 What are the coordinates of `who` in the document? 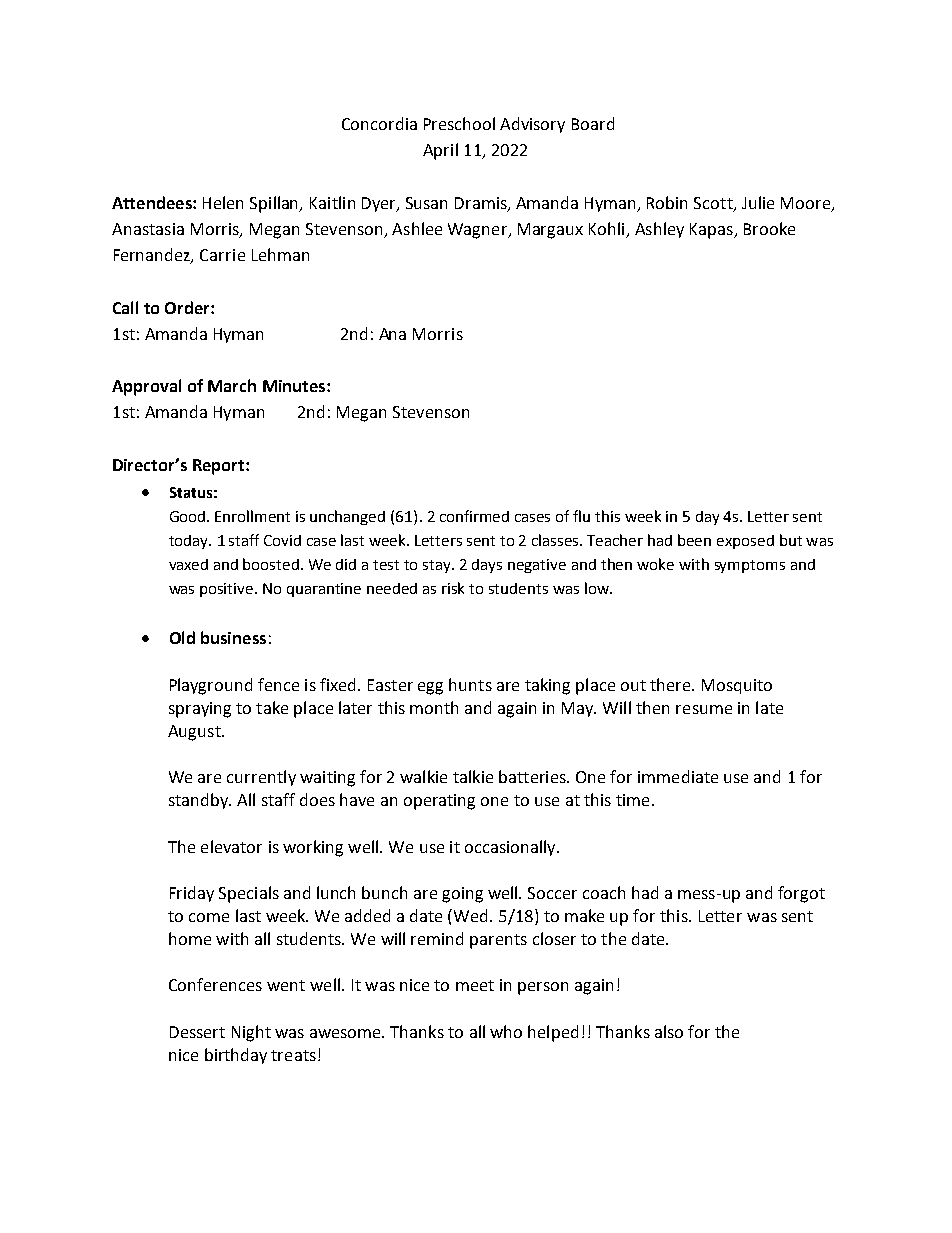 It's located at (506, 1031).
